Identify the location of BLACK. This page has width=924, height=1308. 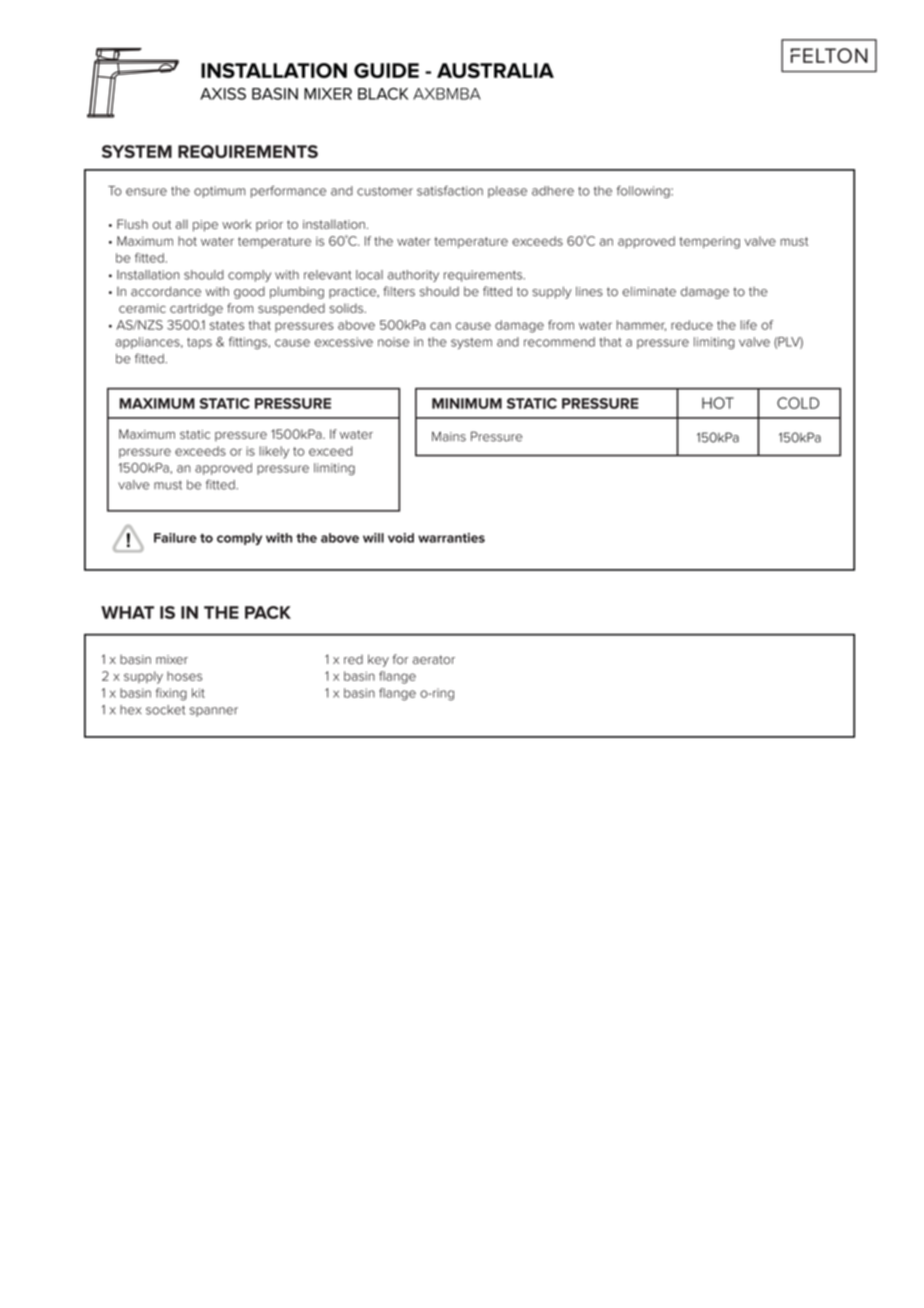
(383, 94).
